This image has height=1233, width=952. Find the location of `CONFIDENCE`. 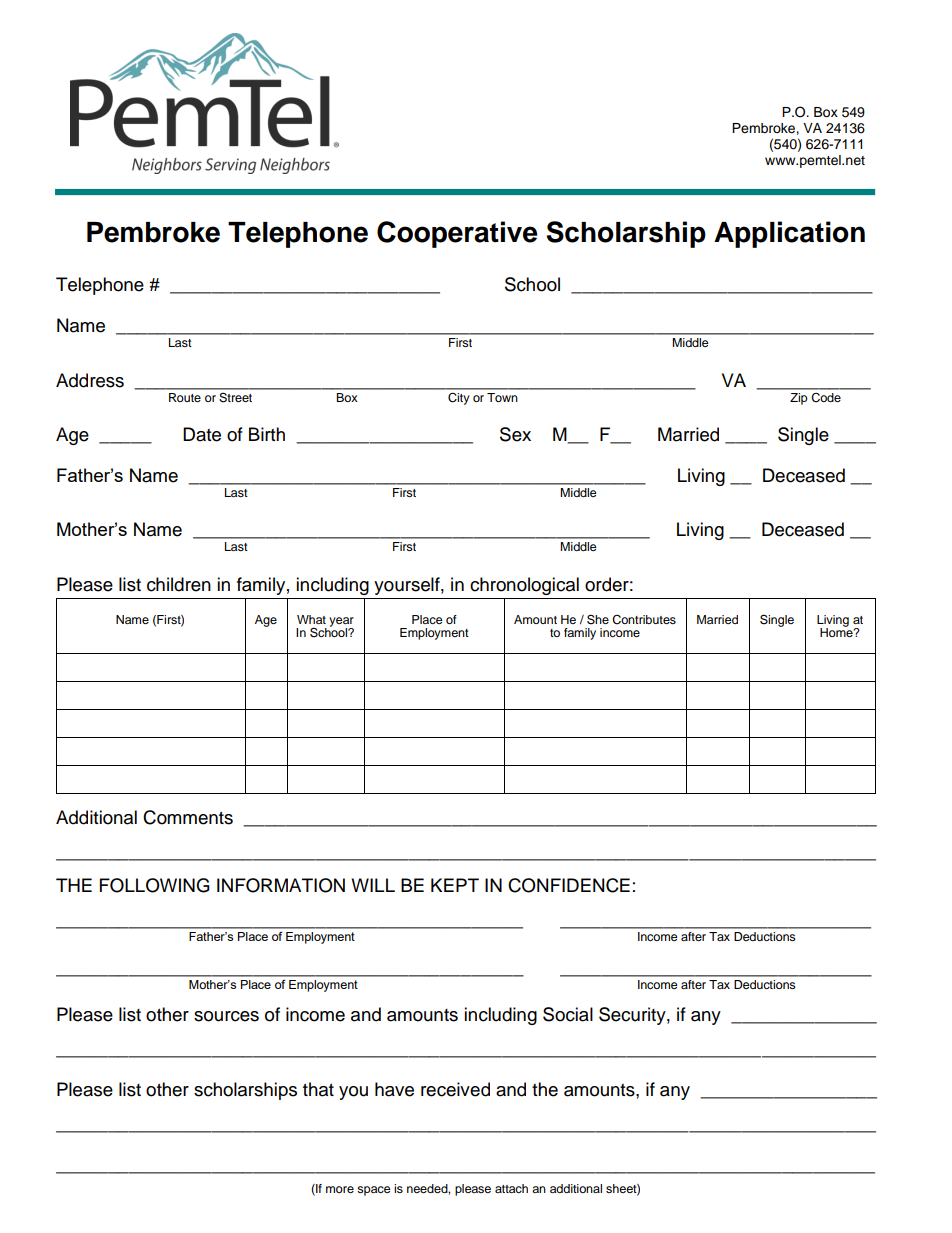

CONFIDENCE is located at coordinates (569, 885).
